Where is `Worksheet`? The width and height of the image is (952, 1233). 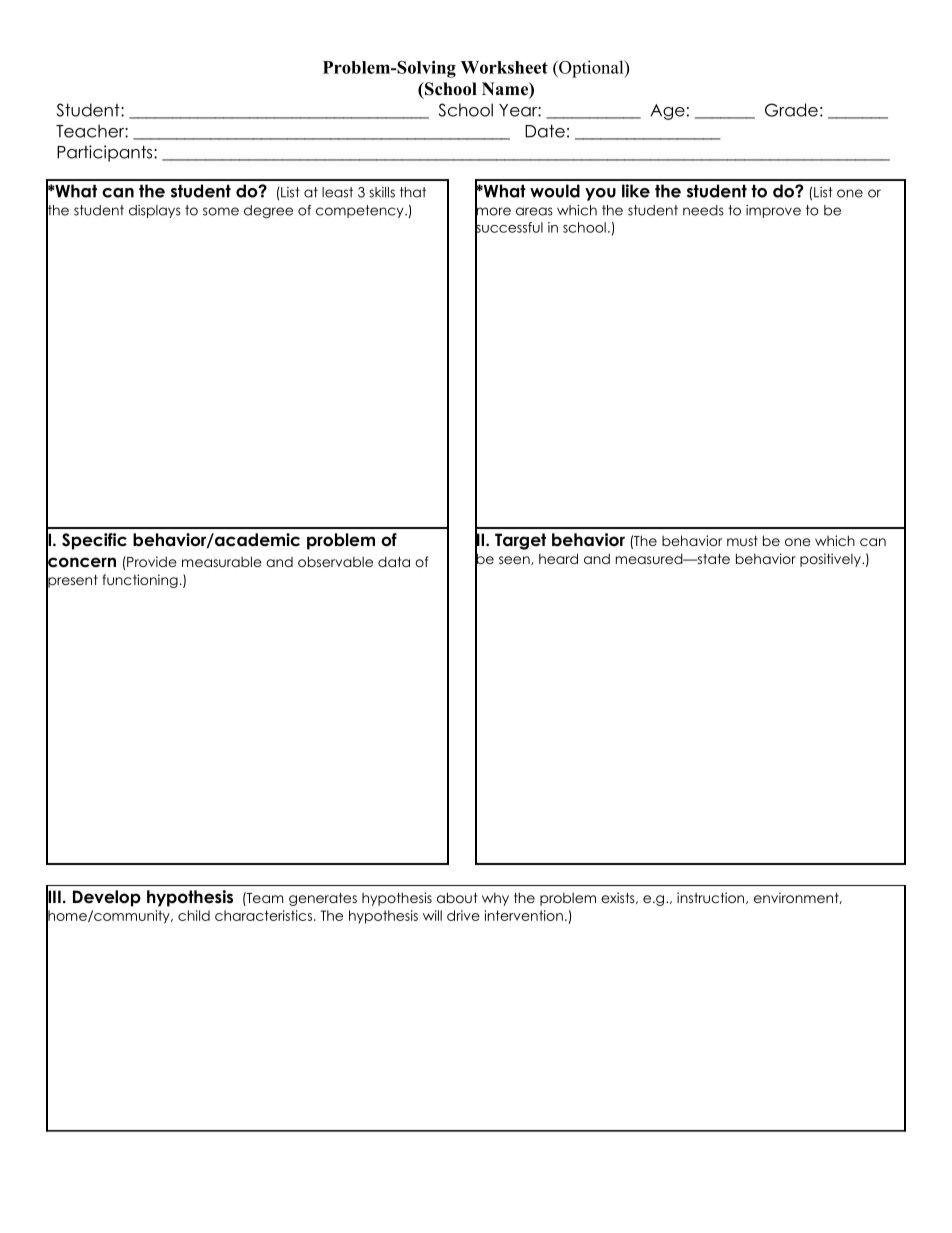 Worksheet is located at coordinates (504, 67).
